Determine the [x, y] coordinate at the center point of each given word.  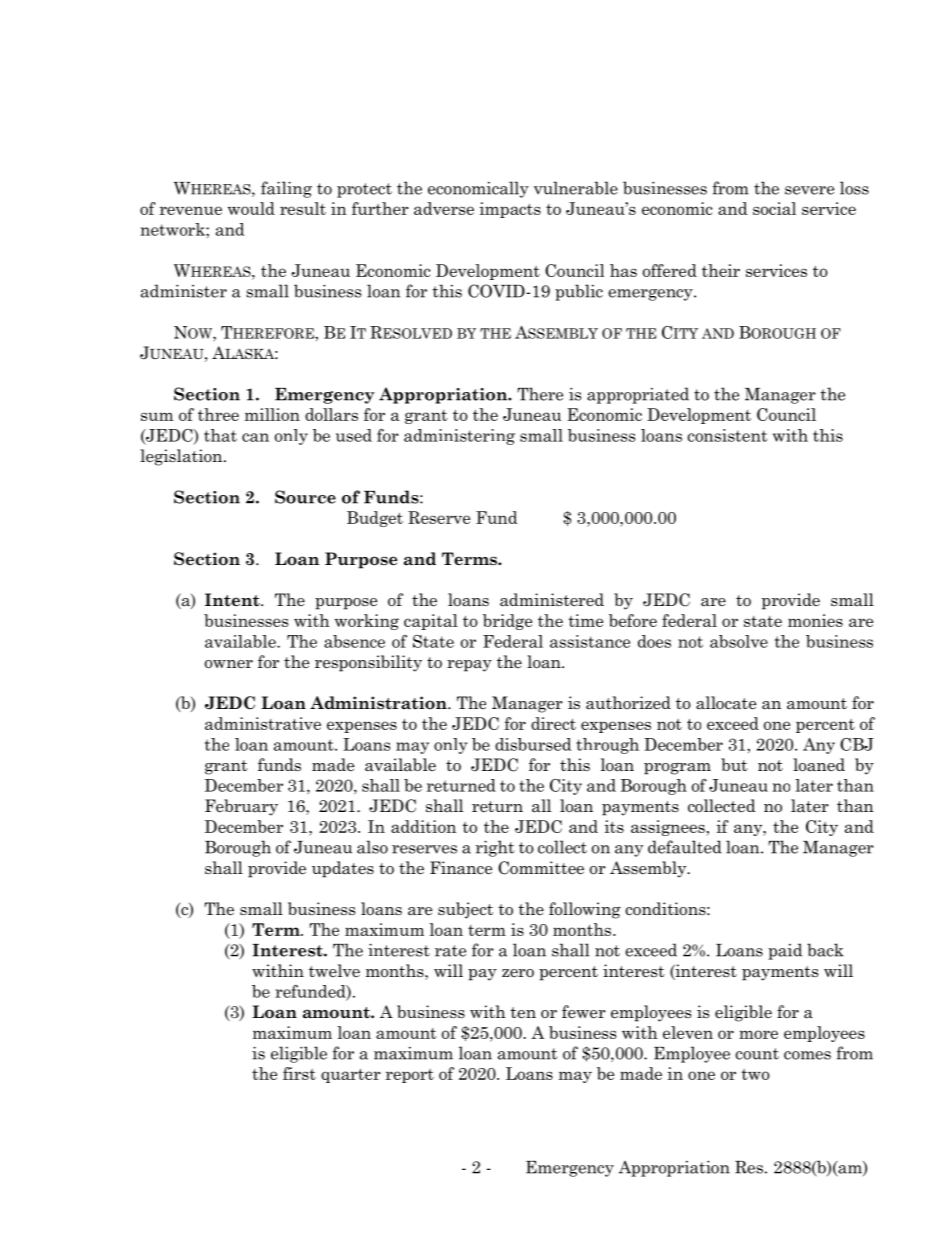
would [251, 208]
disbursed [533, 744]
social [774, 208]
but [734, 764]
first [299, 1073]
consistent [727, 435]
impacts [510, 210]
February [241, 807]
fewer [584, 1012]
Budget [375, 519]
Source [305, 497]
